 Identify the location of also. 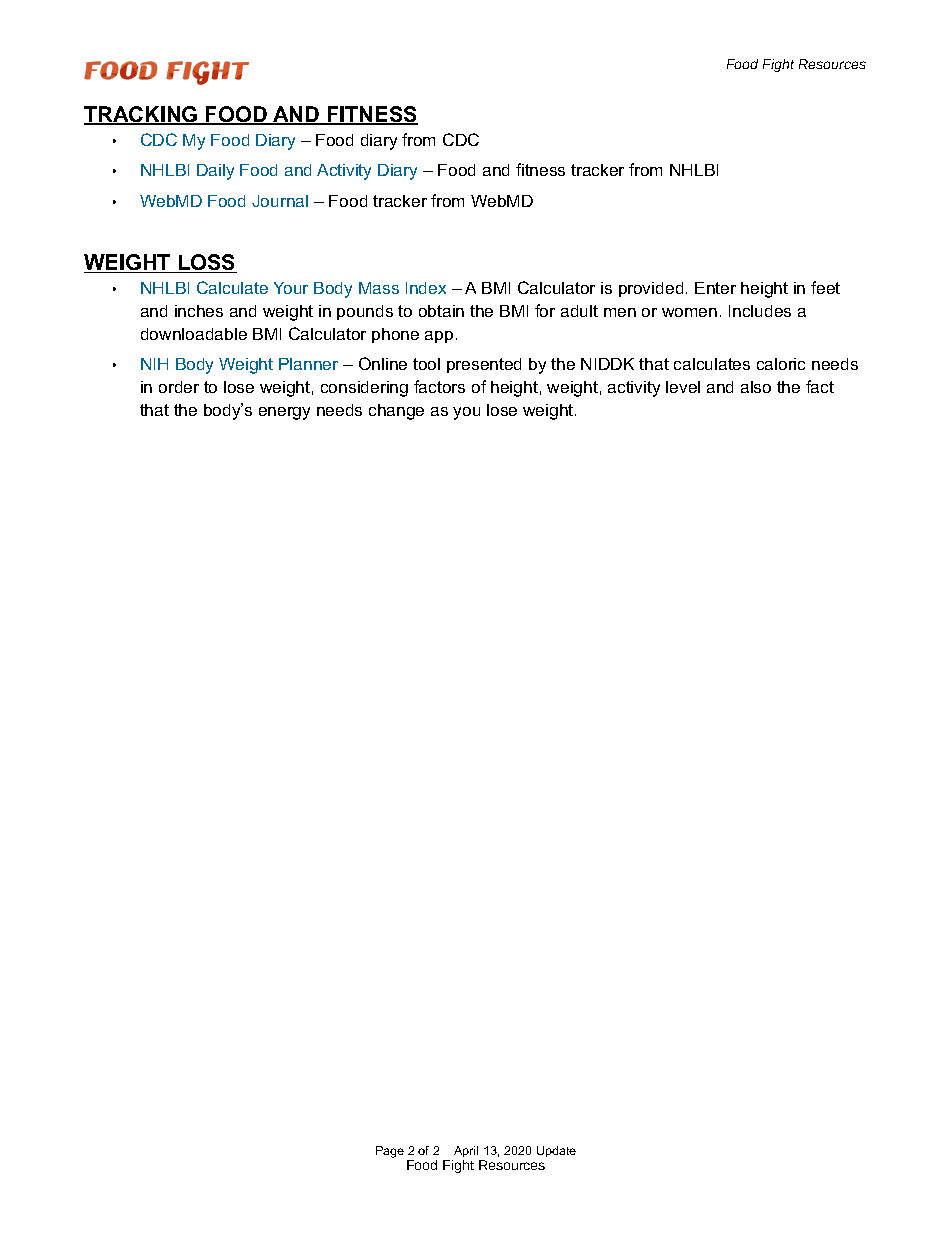
(756, 387).
